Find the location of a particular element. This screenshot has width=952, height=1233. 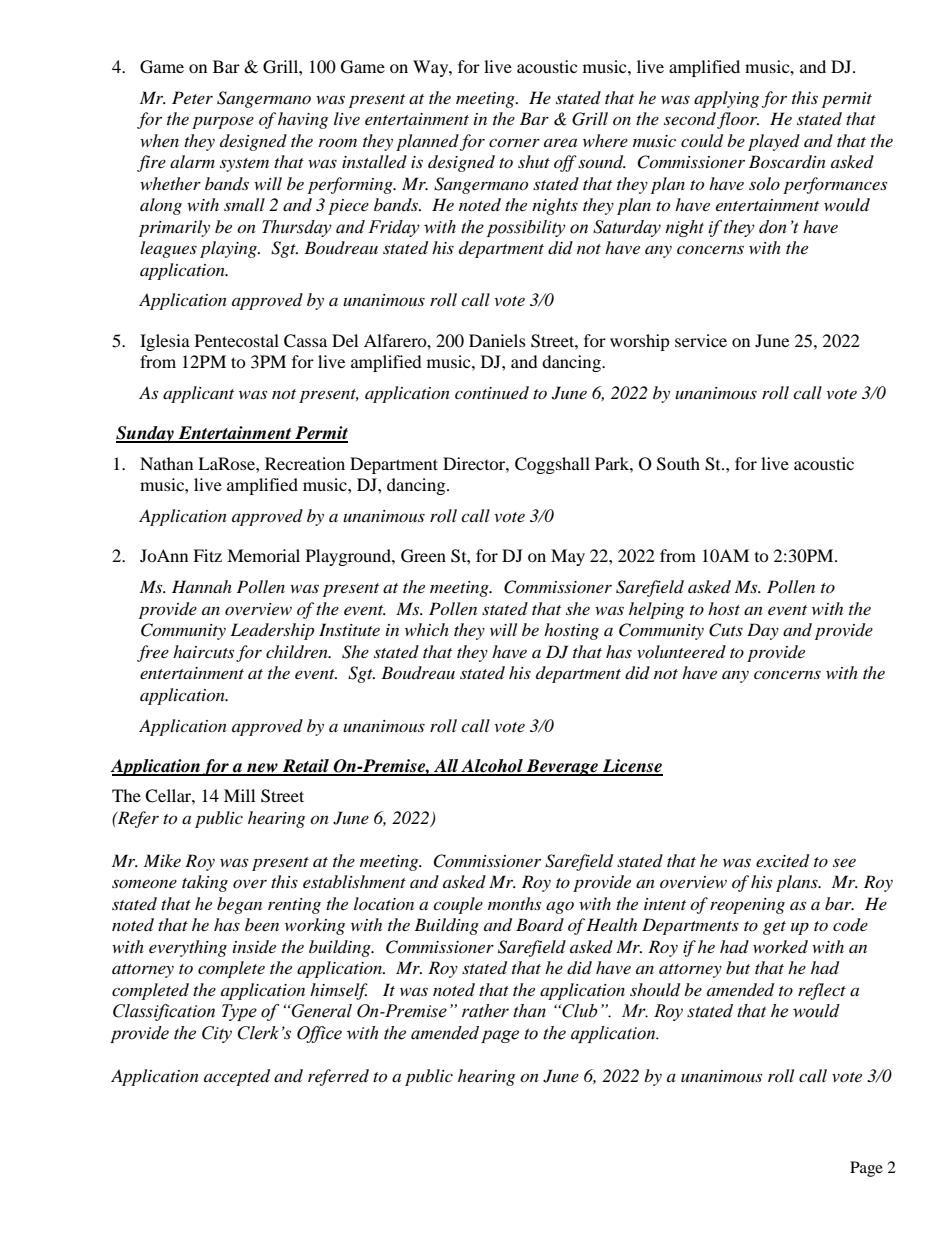

new is located at coordinates (262, 769).
